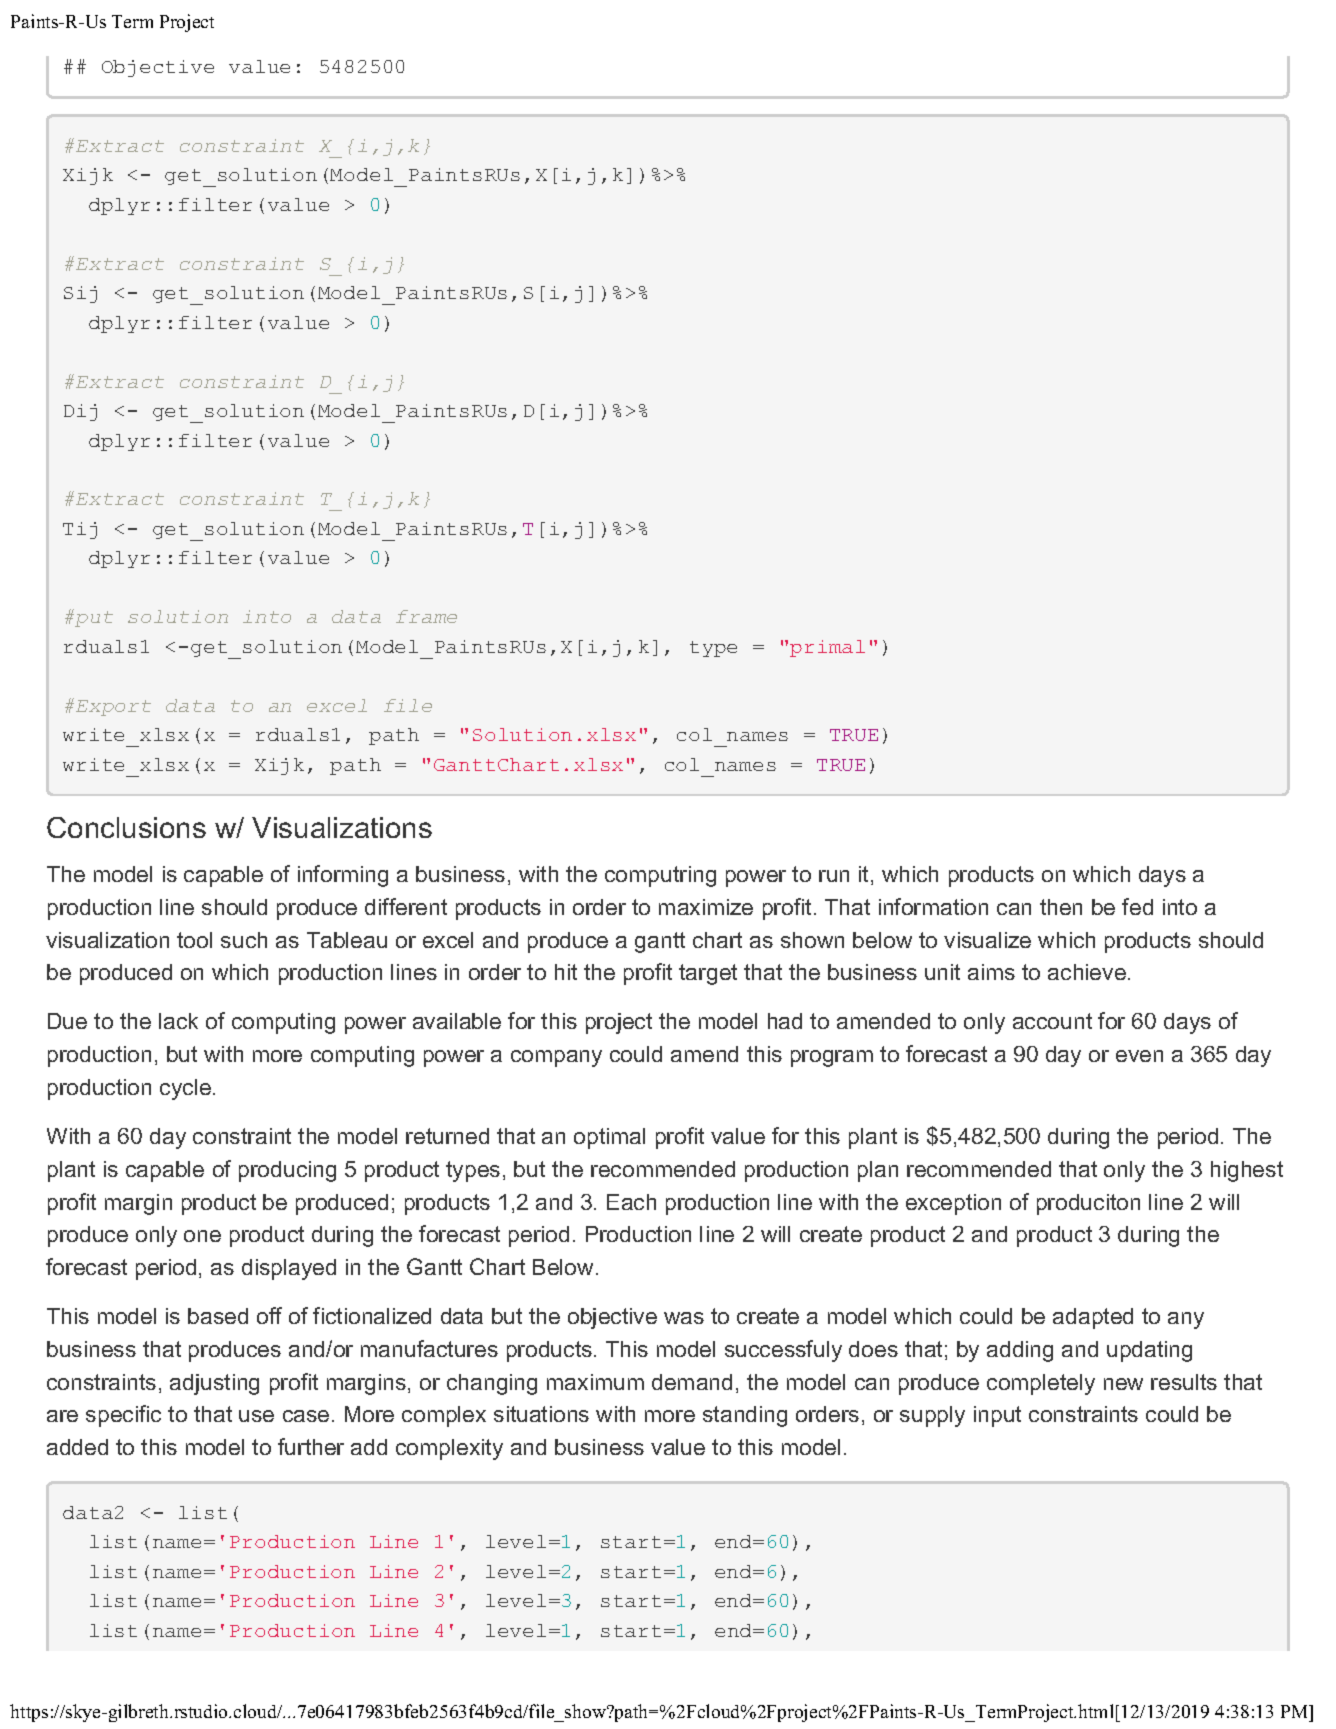 Image resolution: width=1336 pixels, height=1729 pixels. What do you see at coordinates (631, 1202) in the image?
I see `Each` at bounding box center [631, 1202].
